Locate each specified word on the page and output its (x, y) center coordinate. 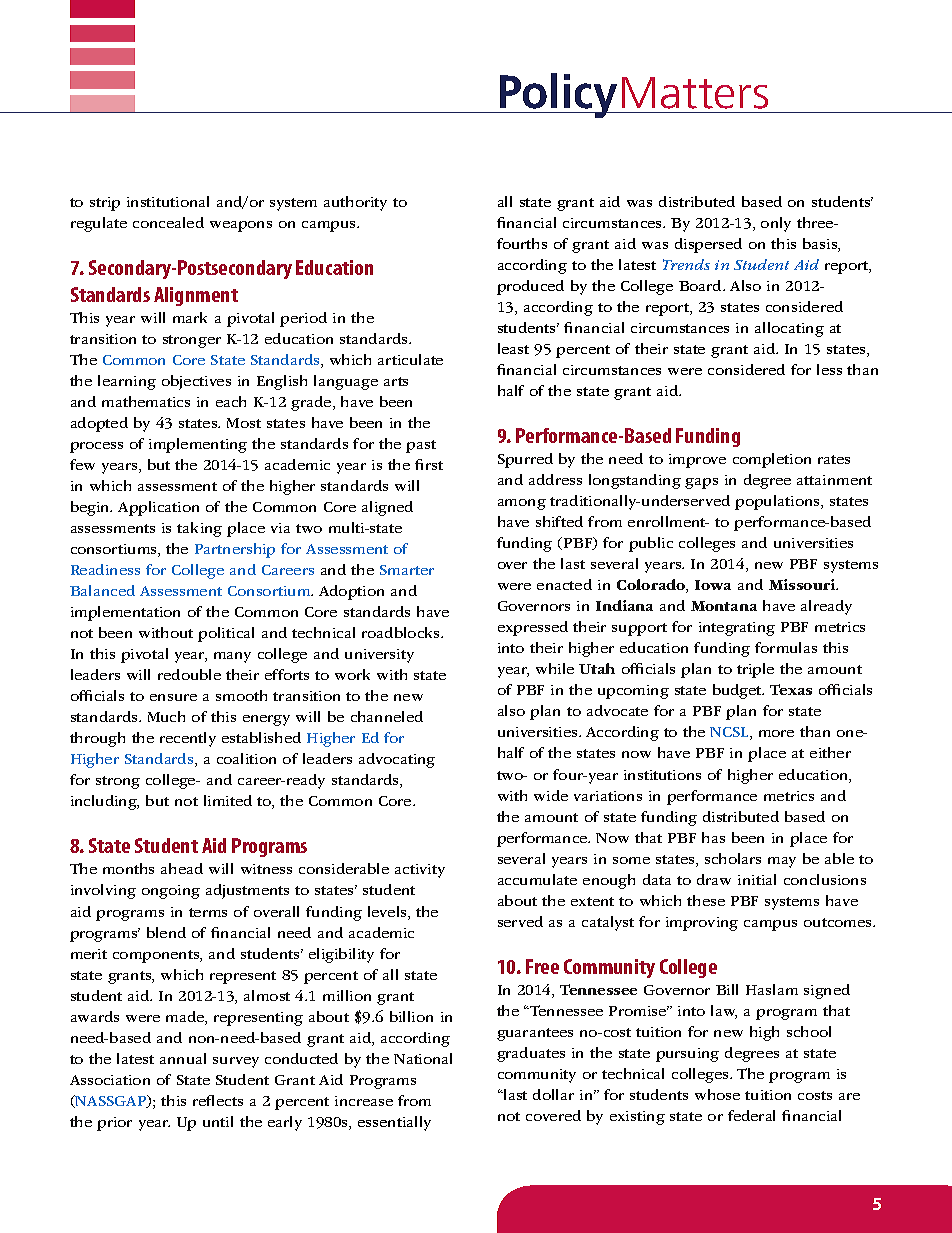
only (776, 224)
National (423, 1058)
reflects (218, 1100)
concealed (168, 222)
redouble (189, 674)
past (421, 446)
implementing (198, 445)
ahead (182, 868)
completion (772, 460)
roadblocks (402, 632)
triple (755, 670)
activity (420, 871)
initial (757, 879)
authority (355, 203)
